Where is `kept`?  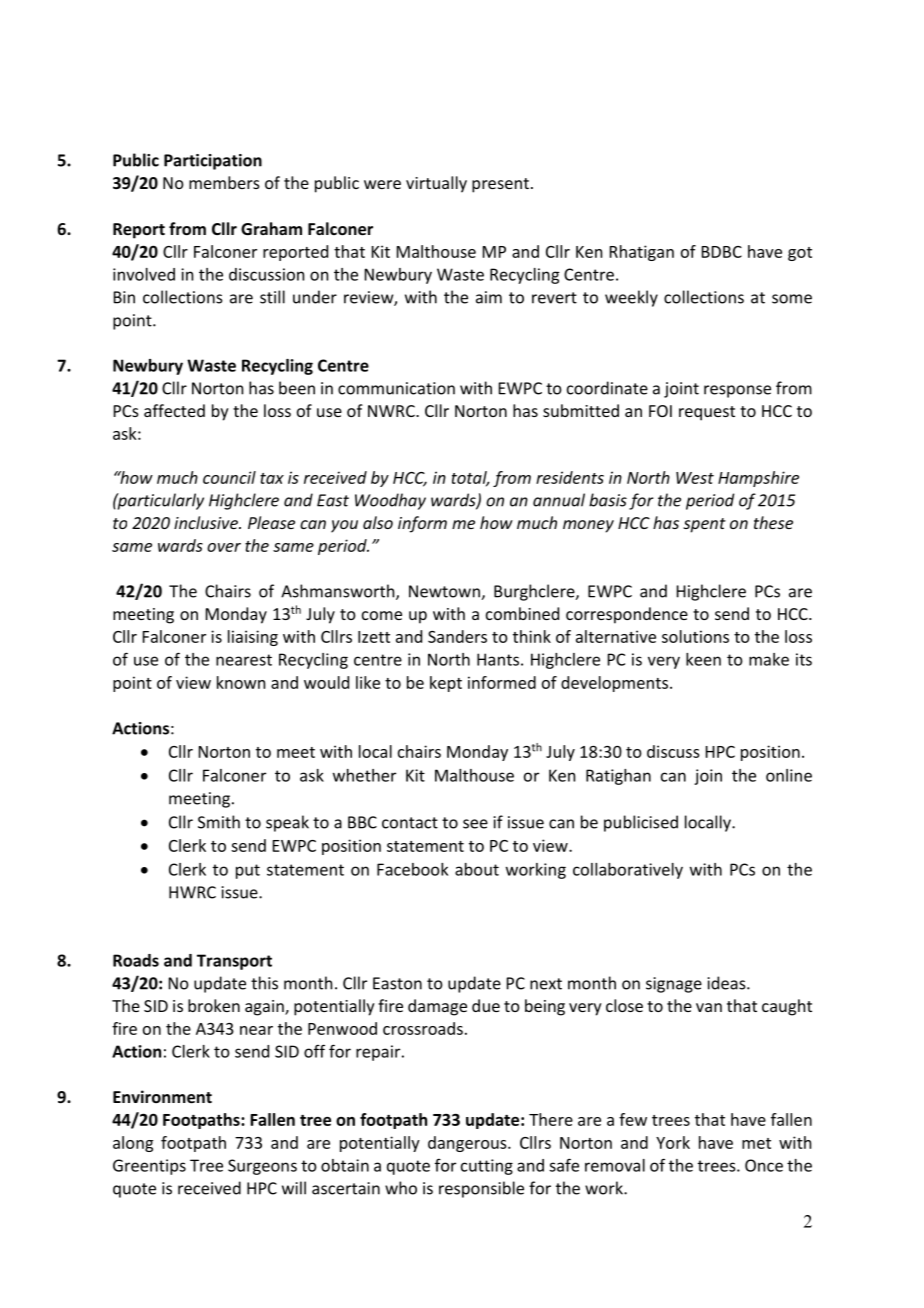 kept is located at coordinates (446, 684).
